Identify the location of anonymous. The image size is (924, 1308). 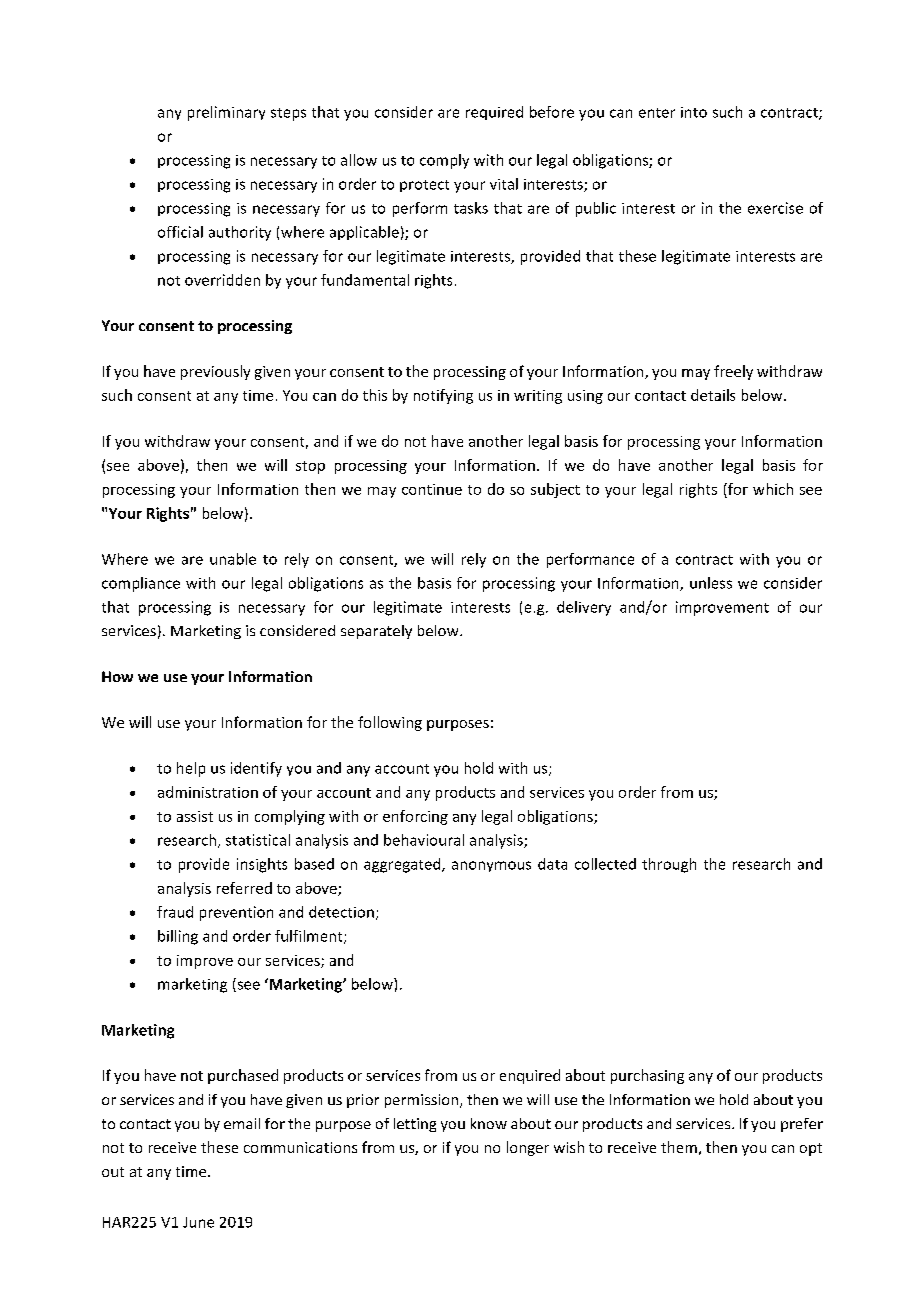
(491, 866).
